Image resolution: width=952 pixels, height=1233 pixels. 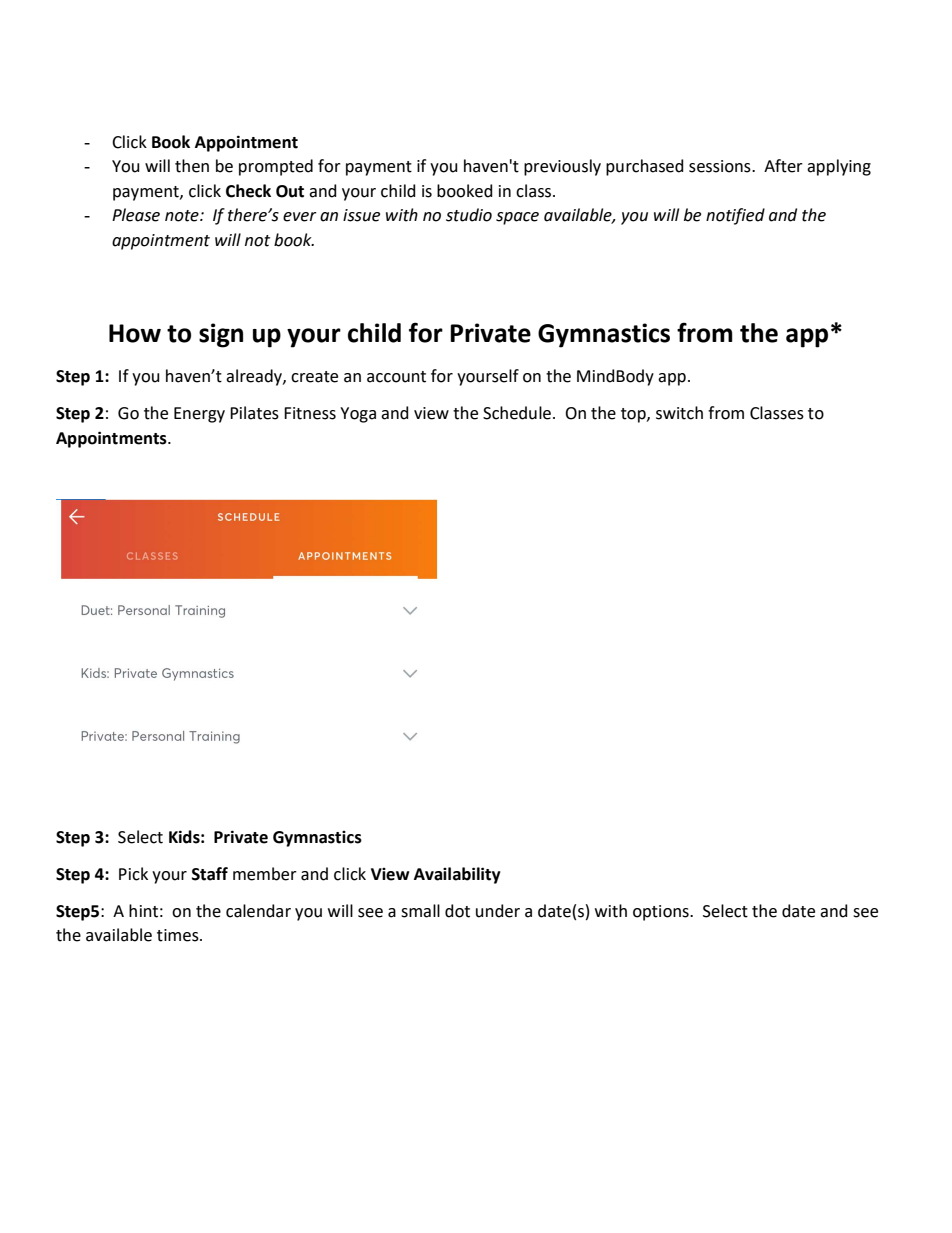 What do you see at coordinates (199, 415) in the screenshot?
I see `Energy` at bounding box center [199, 415].
